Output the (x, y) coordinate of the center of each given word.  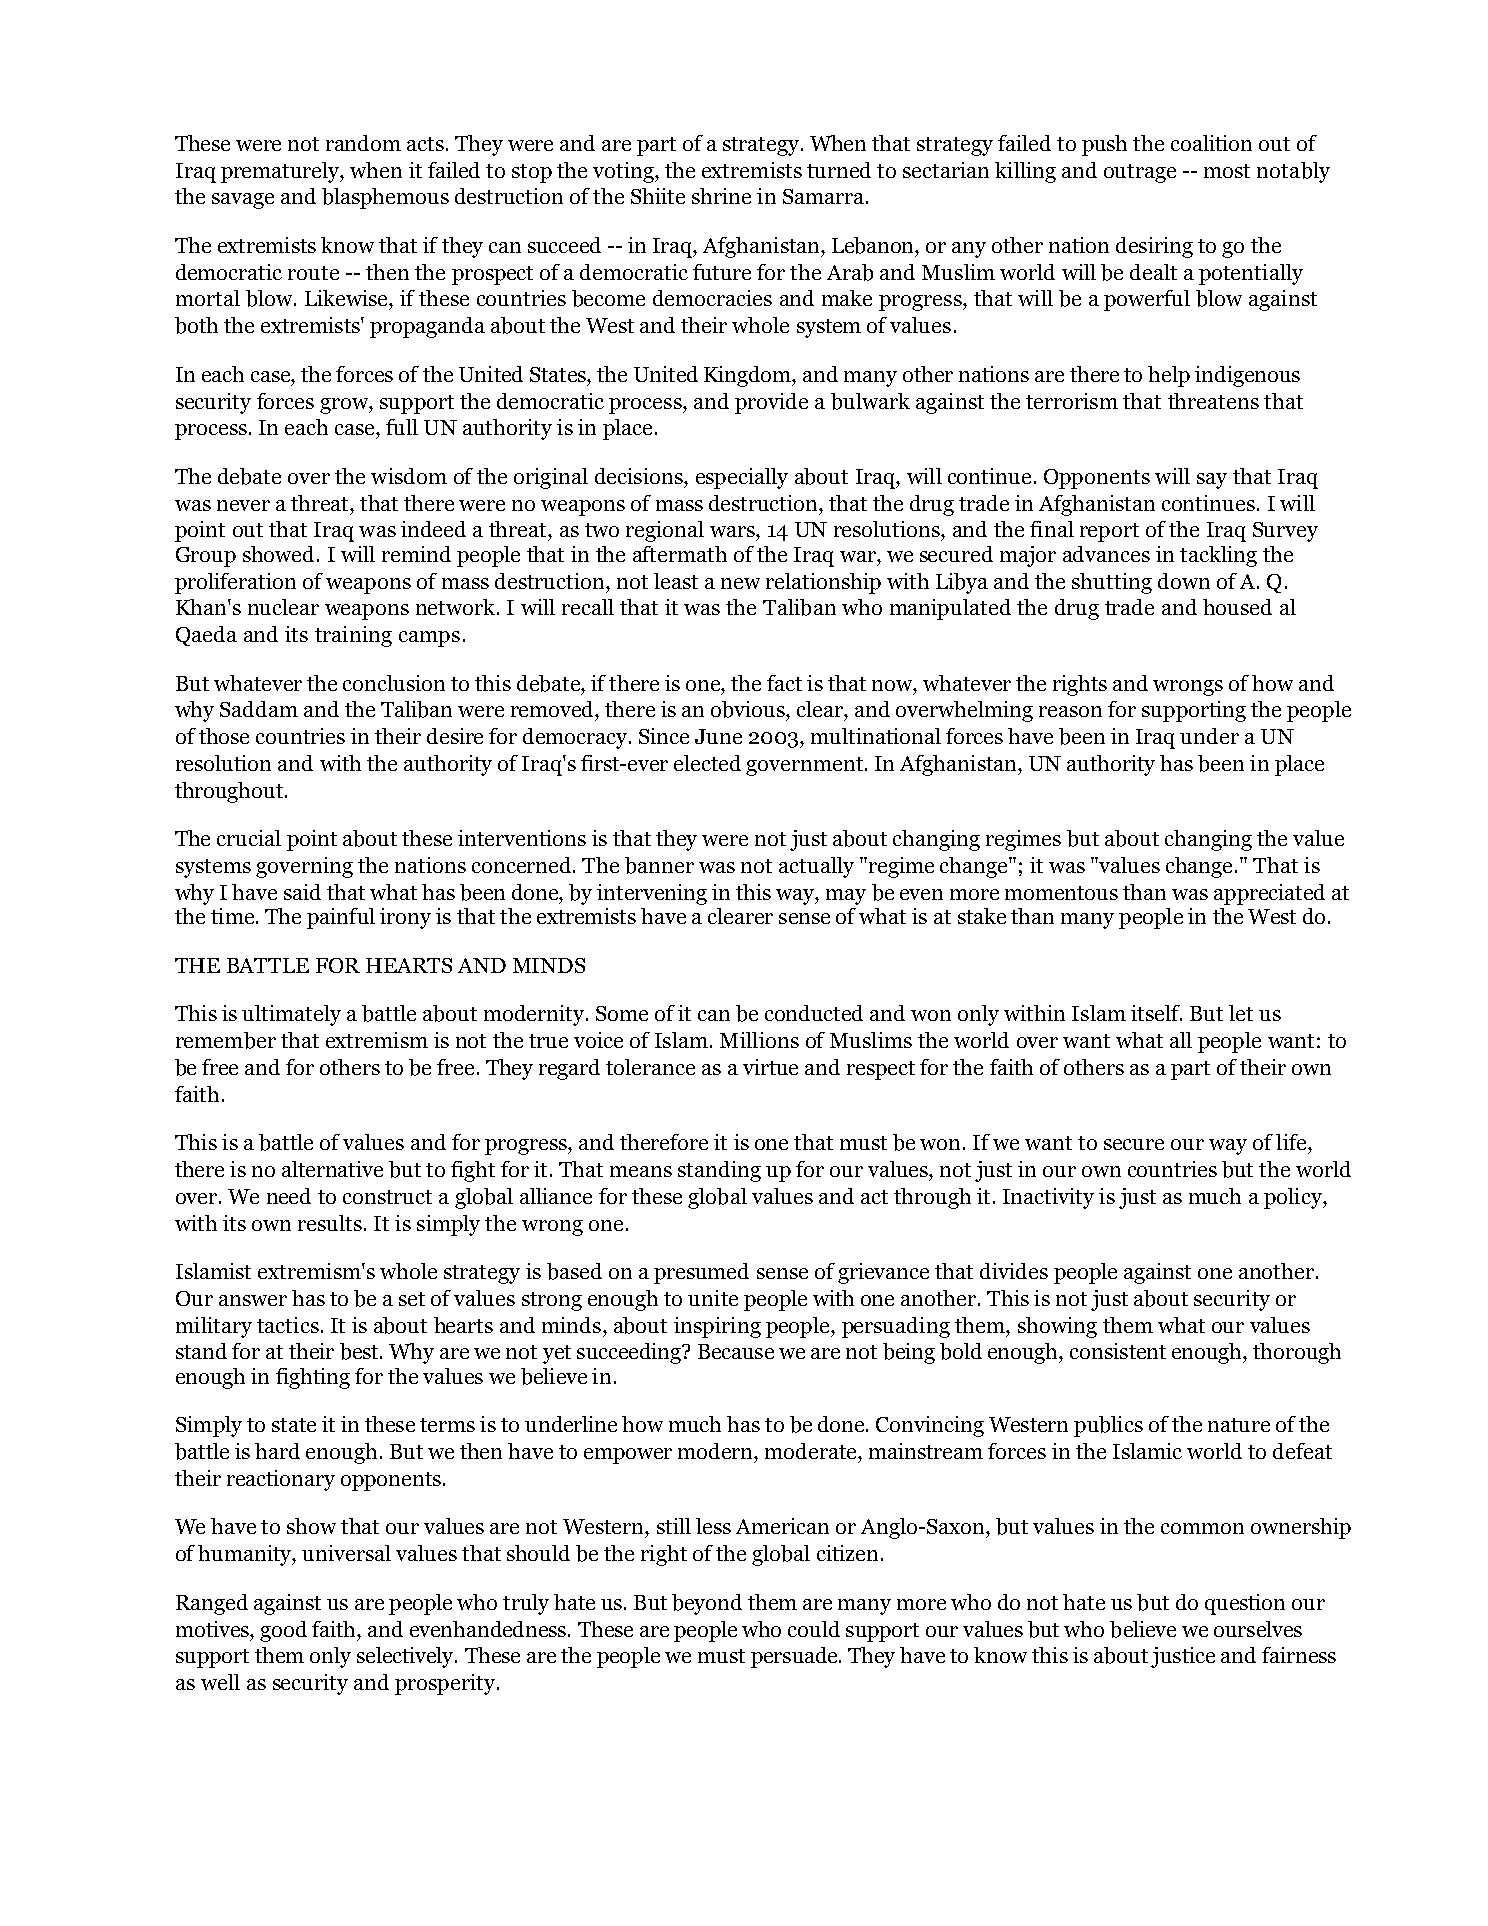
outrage (1140, 173)
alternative (332, 1169)
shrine (721, 196)
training (353, 636)
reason (1070, 711)
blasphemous (385, 198)
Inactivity (1048, 1198)
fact (784, 683)
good (283, 1631)
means (641, 1171)
